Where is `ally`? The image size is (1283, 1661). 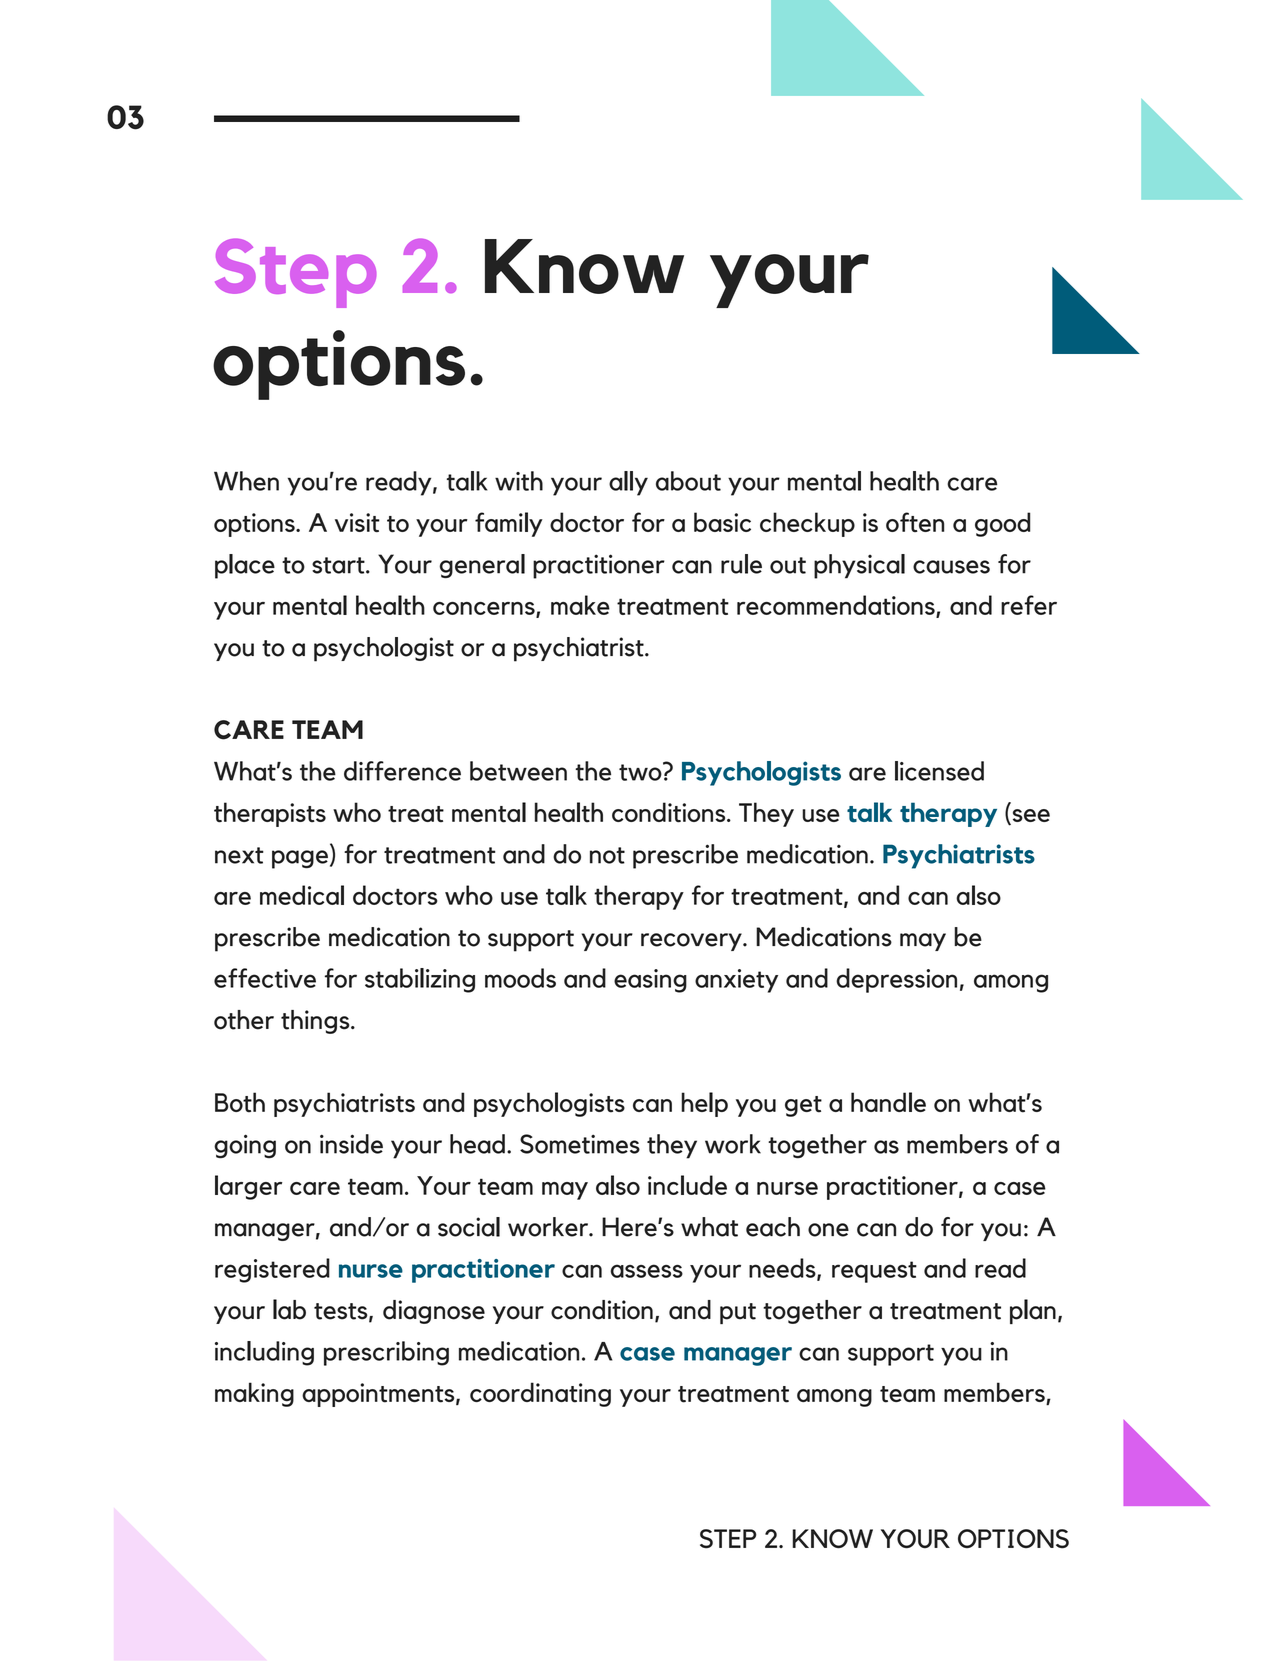
ally is located at coordinates (628, 483).
